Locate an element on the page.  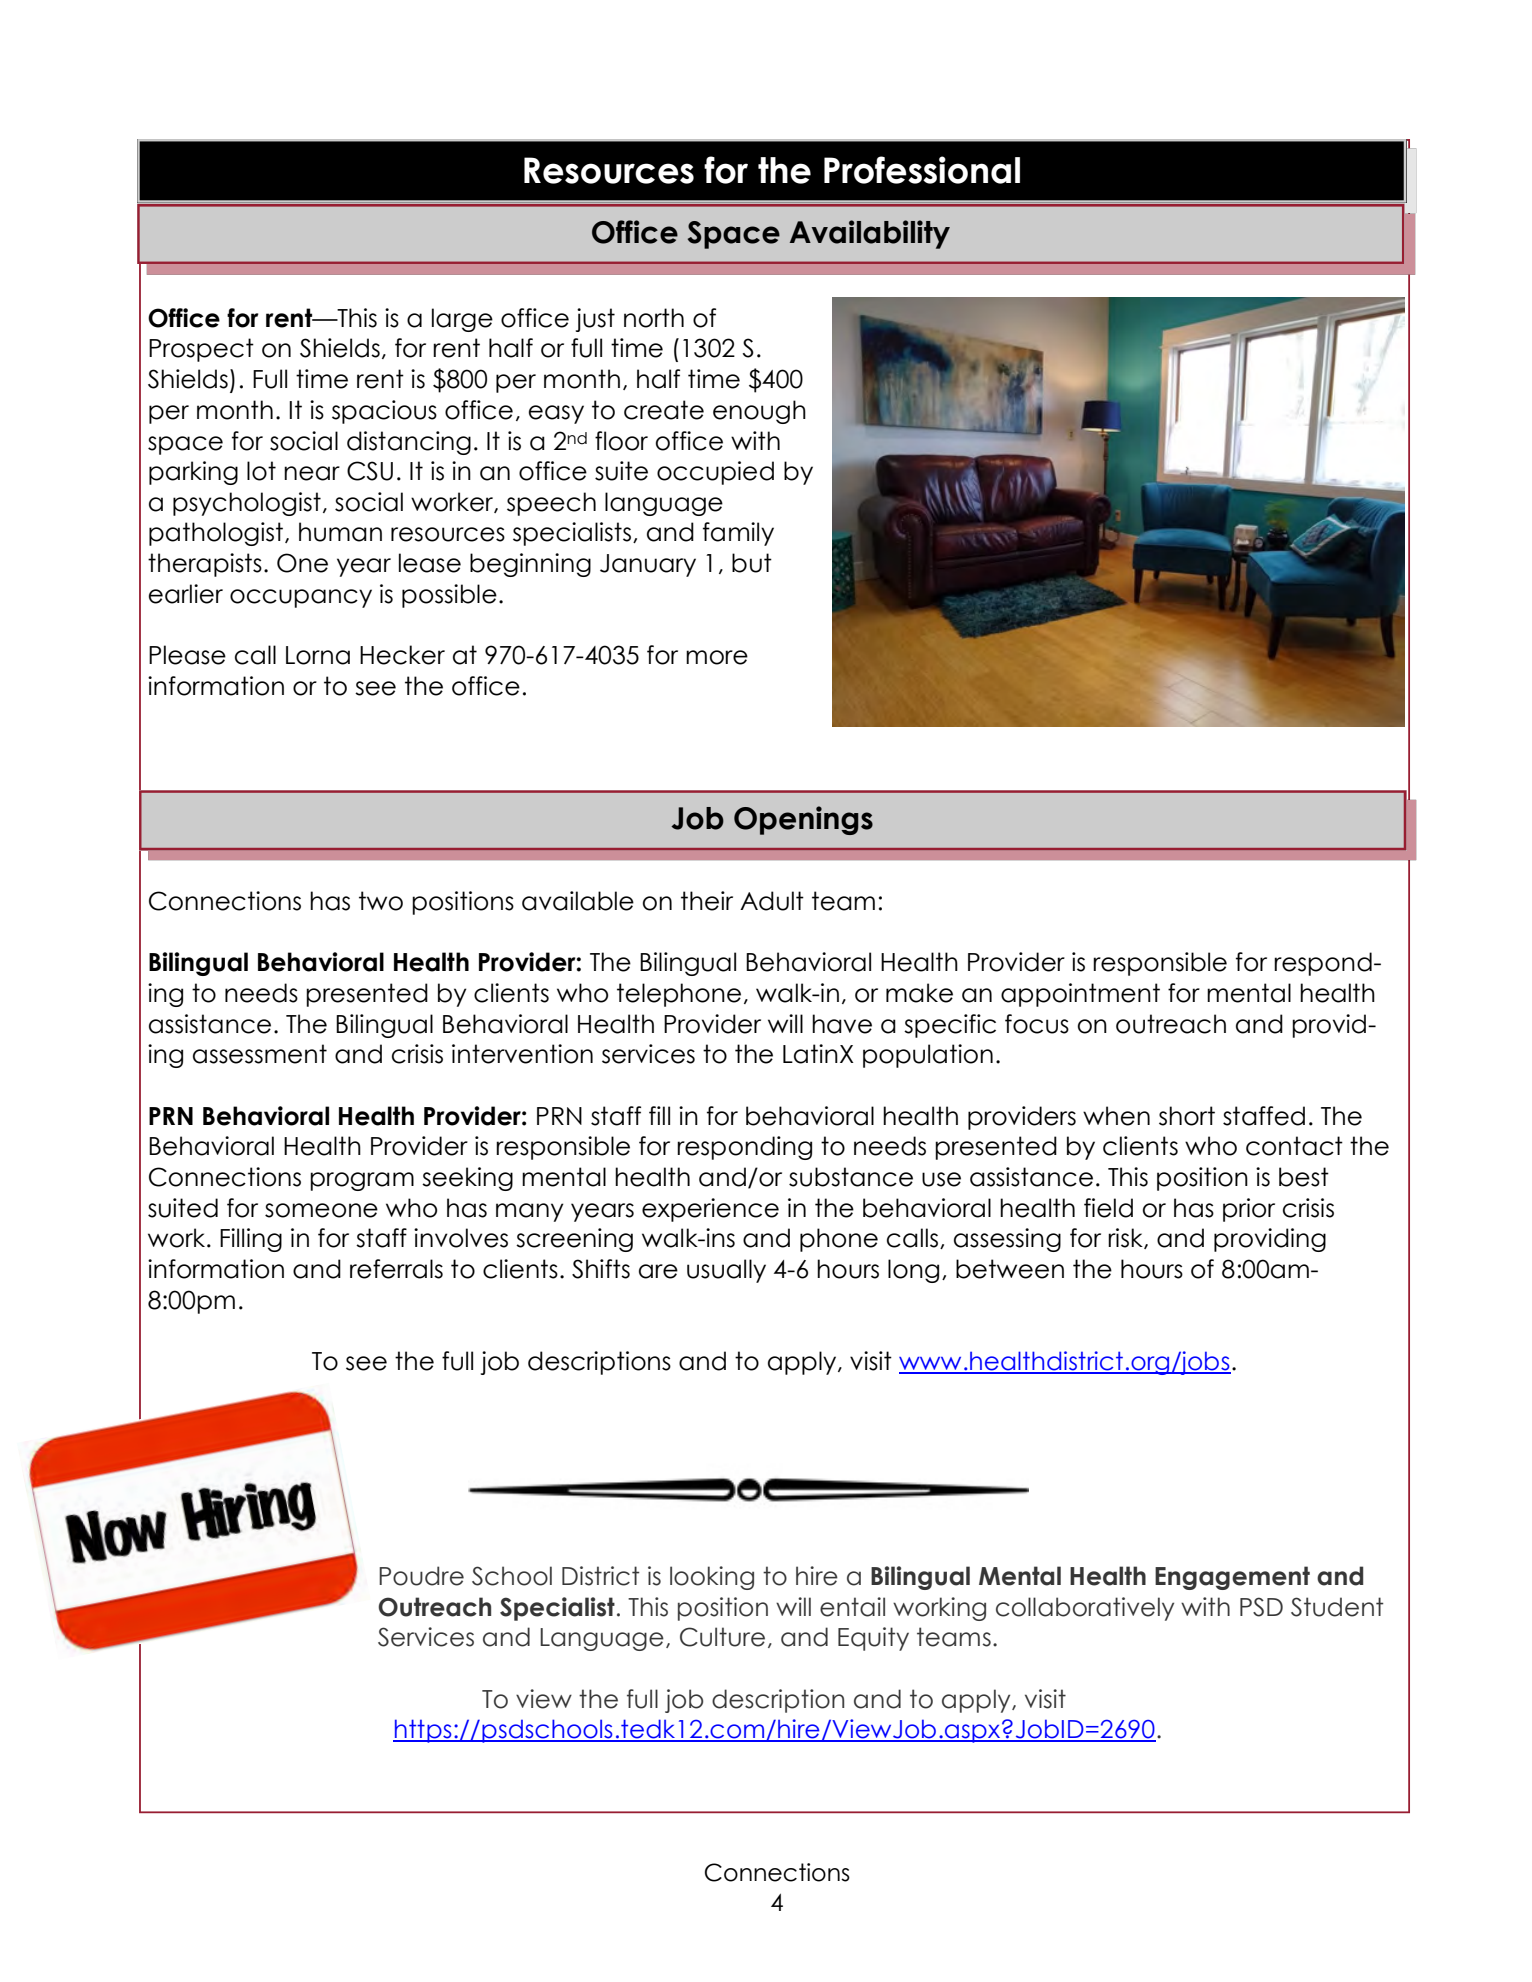
short is located at coordinates (1187, 1116).
